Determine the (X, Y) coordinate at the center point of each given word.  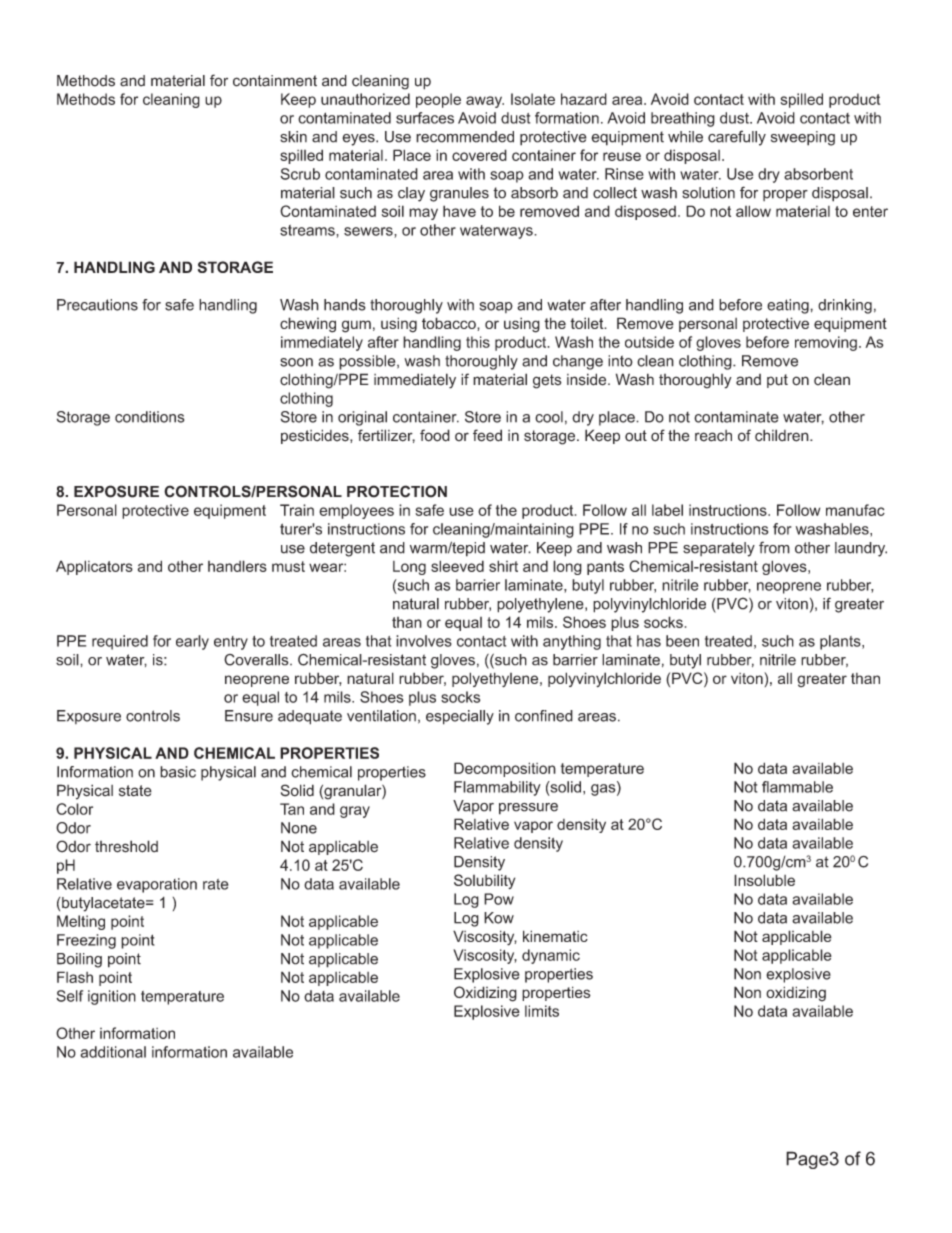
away (485, 102)
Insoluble (764, 880)
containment (275, 81)
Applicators (94, 567)
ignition (112, 997)
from (774, 547)
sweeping (803, 138)
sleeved (457, 566)
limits (542, 1011)
